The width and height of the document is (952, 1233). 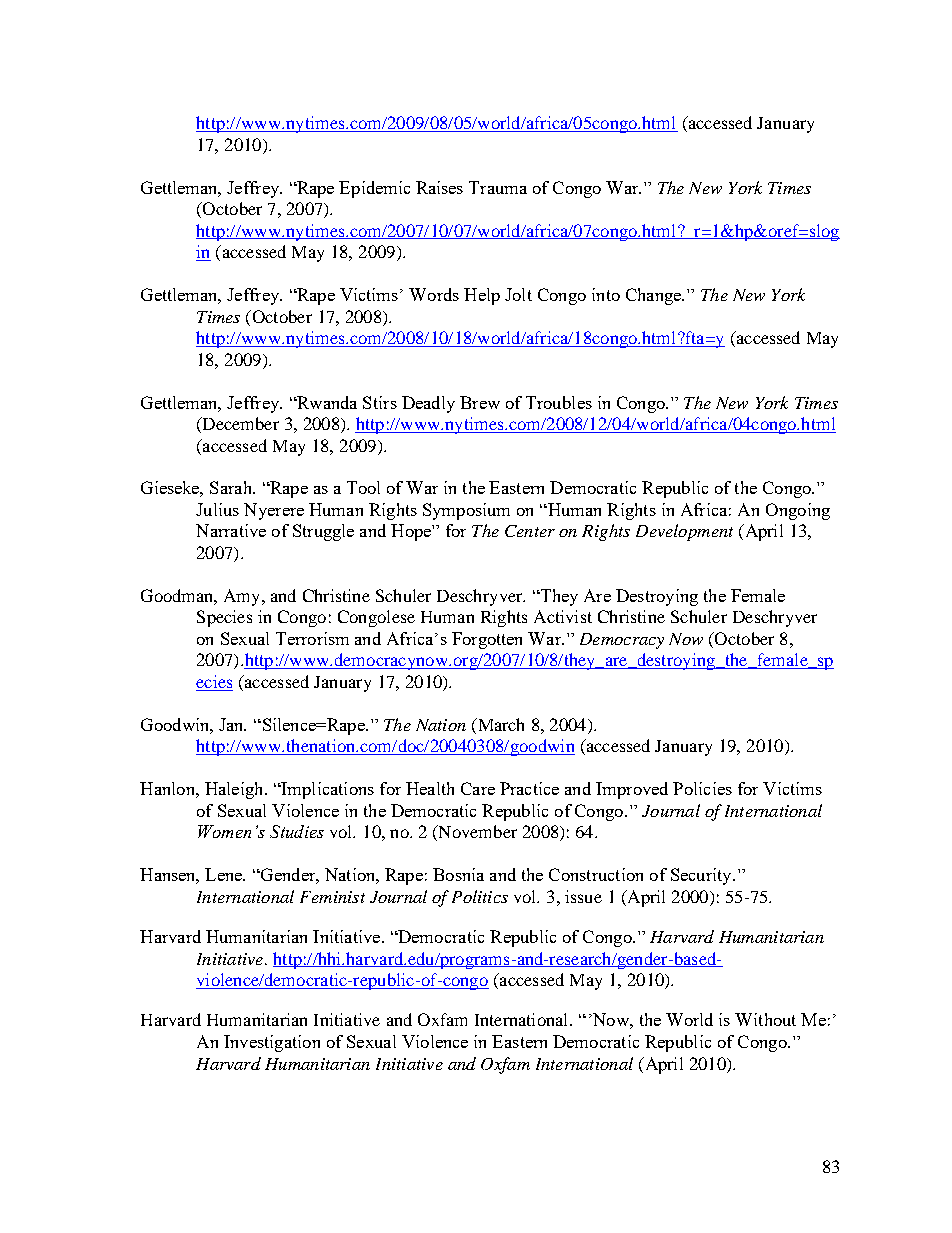 I want to click on Terrorism, so click(x=312, y=638).
